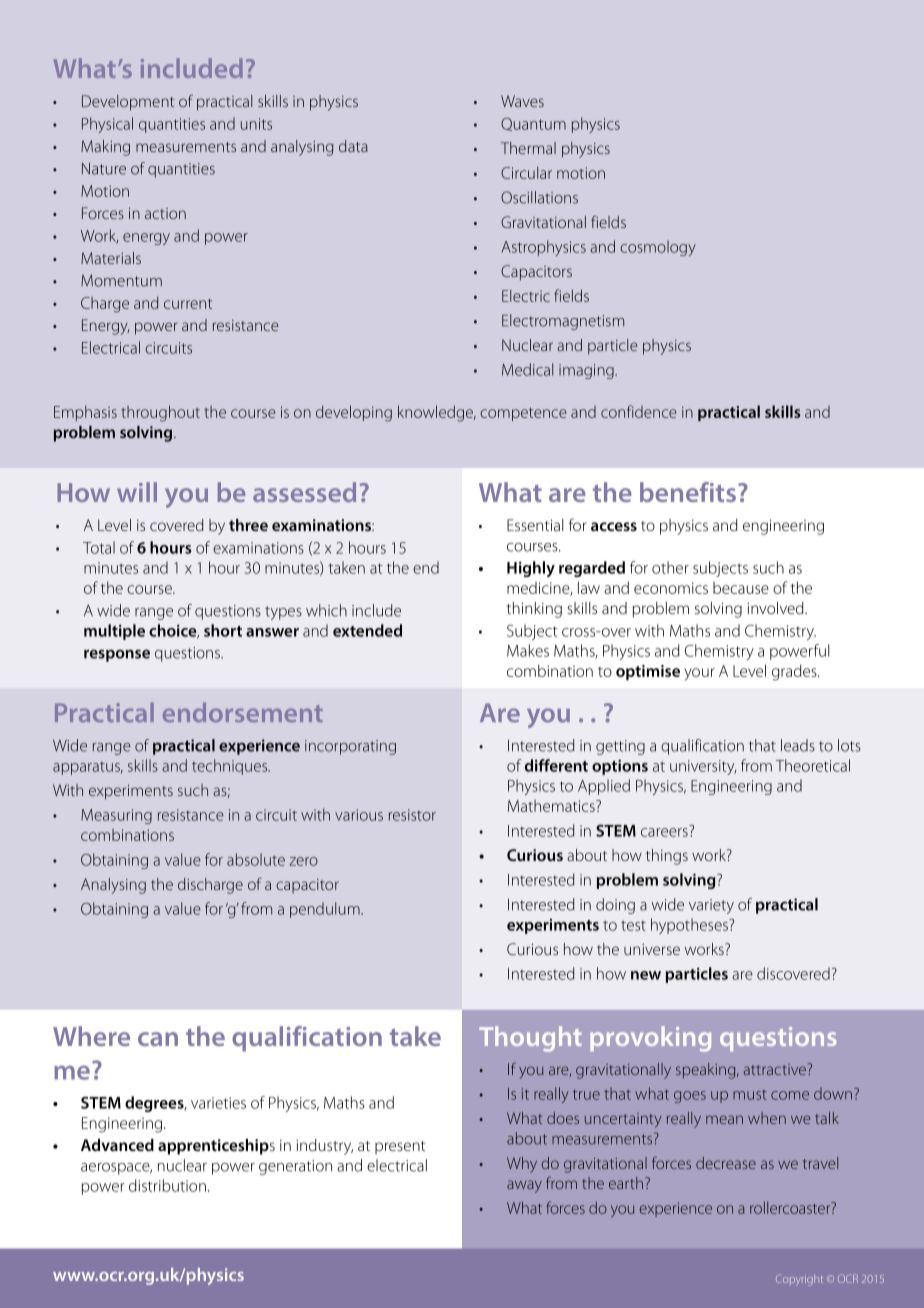 The height and width of the image is (1308, 924). What do you see at coordinates (528, 148) in the image?
I see `Thermal` at bounding box center [528, 148].
